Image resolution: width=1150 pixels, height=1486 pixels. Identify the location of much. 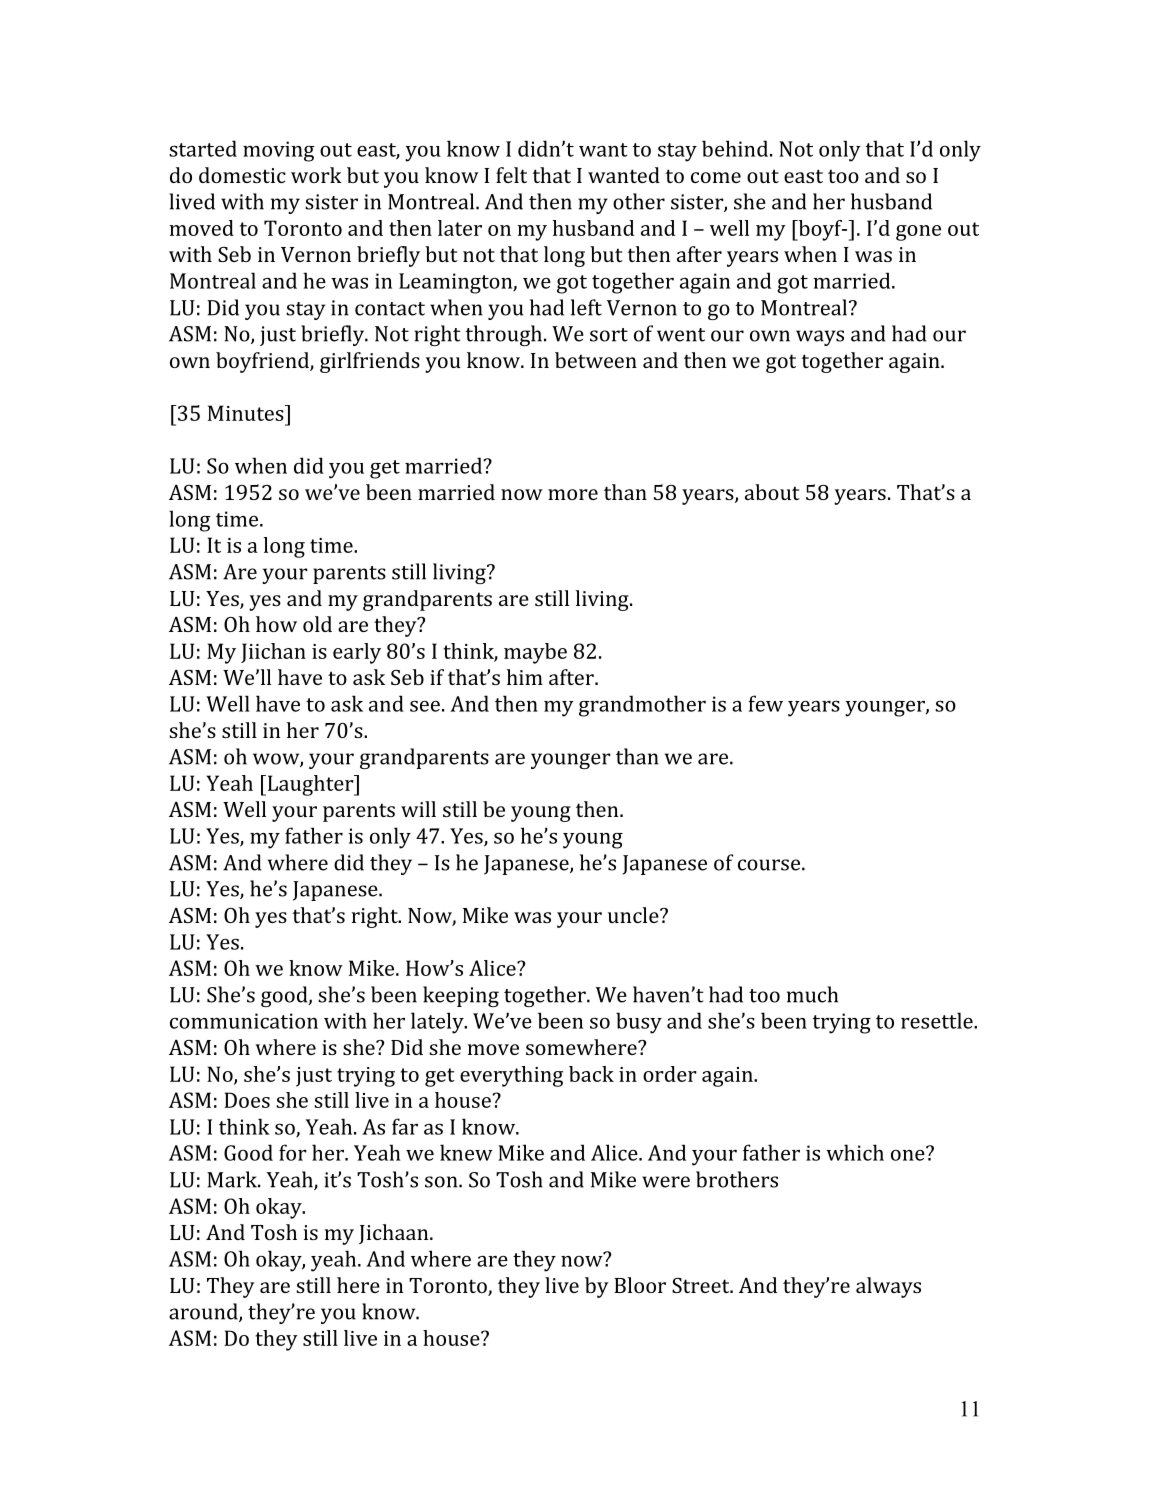
(812, 994).
